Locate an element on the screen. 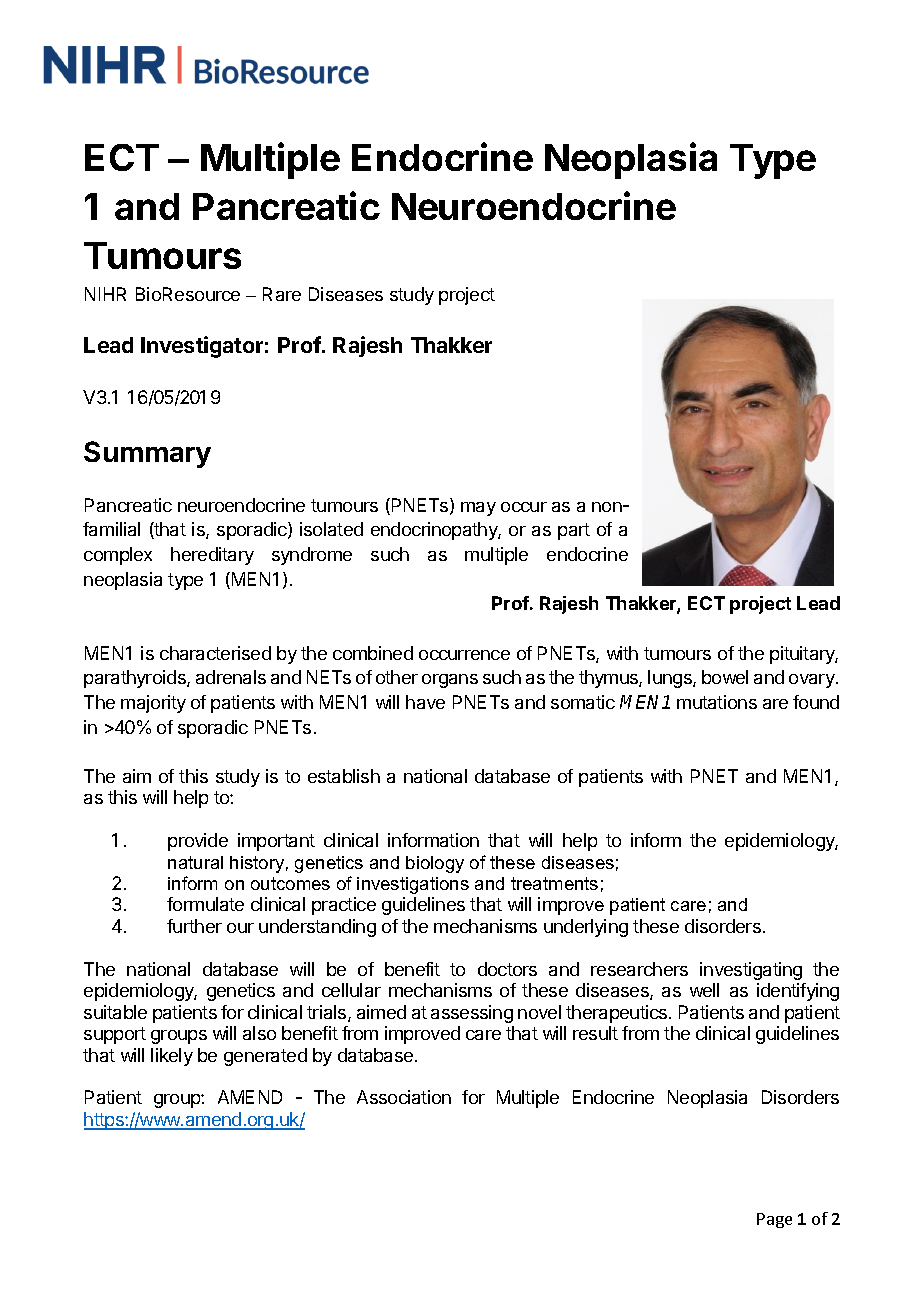 The width and height of the screenshot is (924, 1308). biology is located at coordinates (435, 864).
